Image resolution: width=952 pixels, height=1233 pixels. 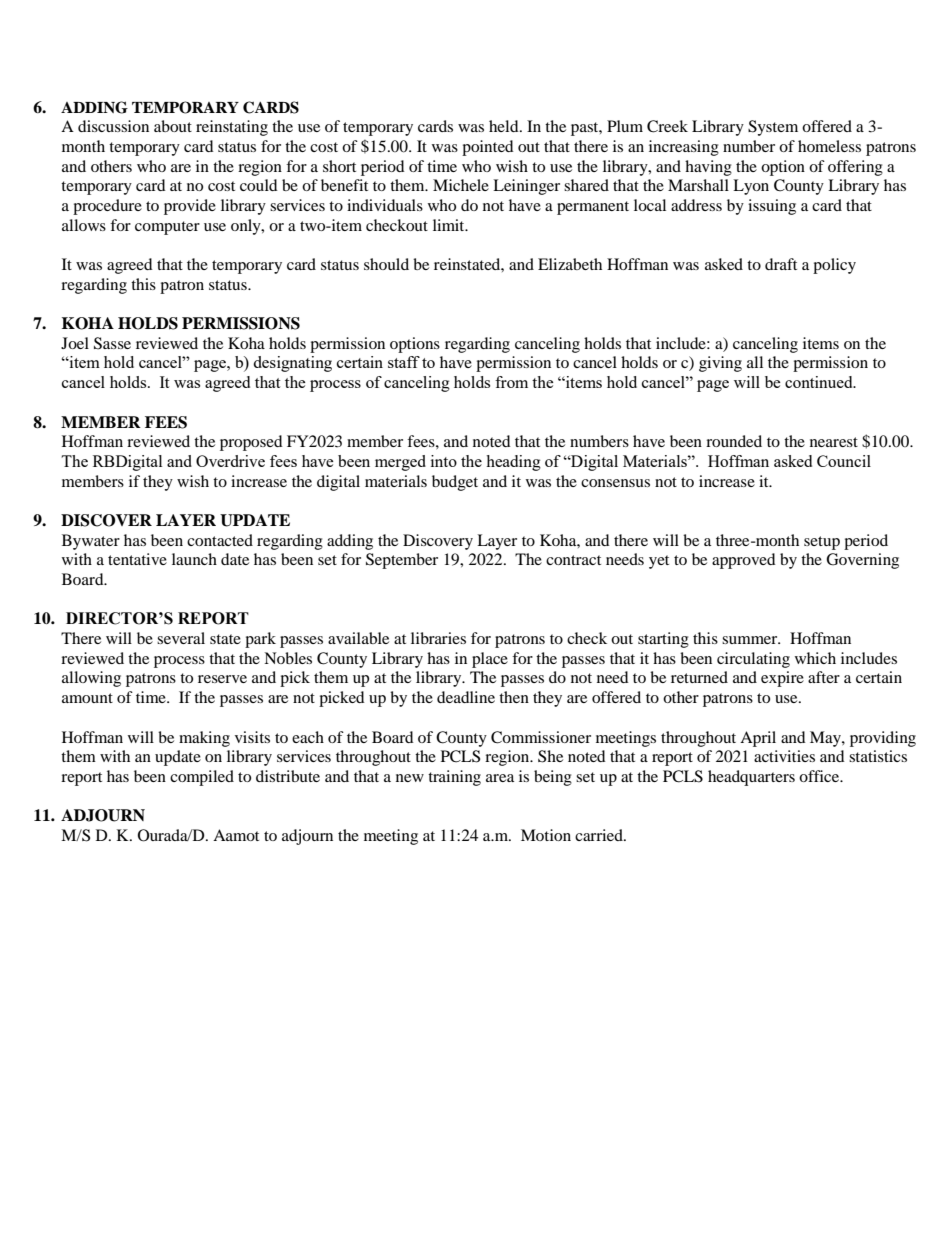 I want to click on about, so click(x=173, y=126).
